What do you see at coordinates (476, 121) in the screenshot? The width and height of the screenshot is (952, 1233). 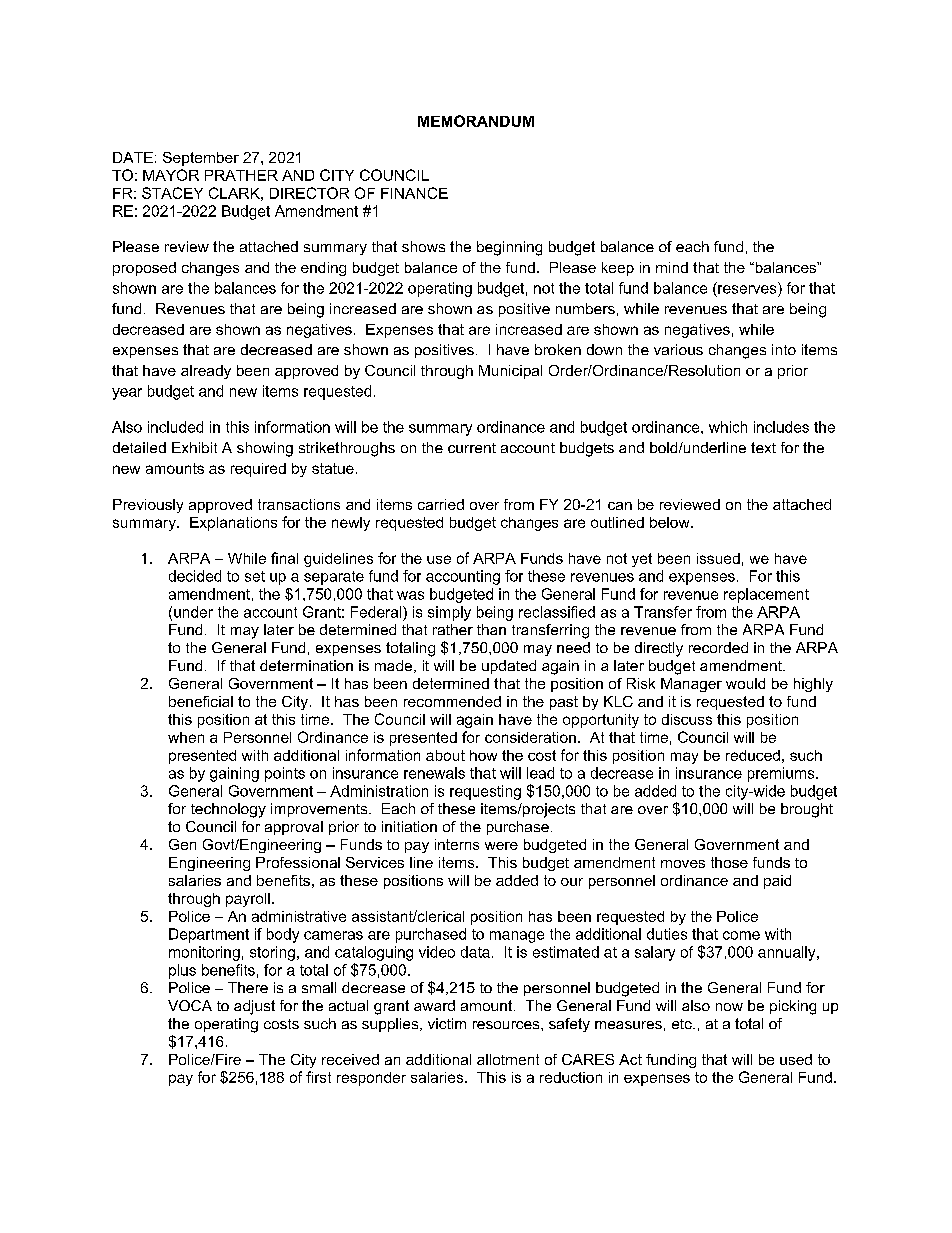 I see `MEMORANDUM` at bounding box center [476, 121].
